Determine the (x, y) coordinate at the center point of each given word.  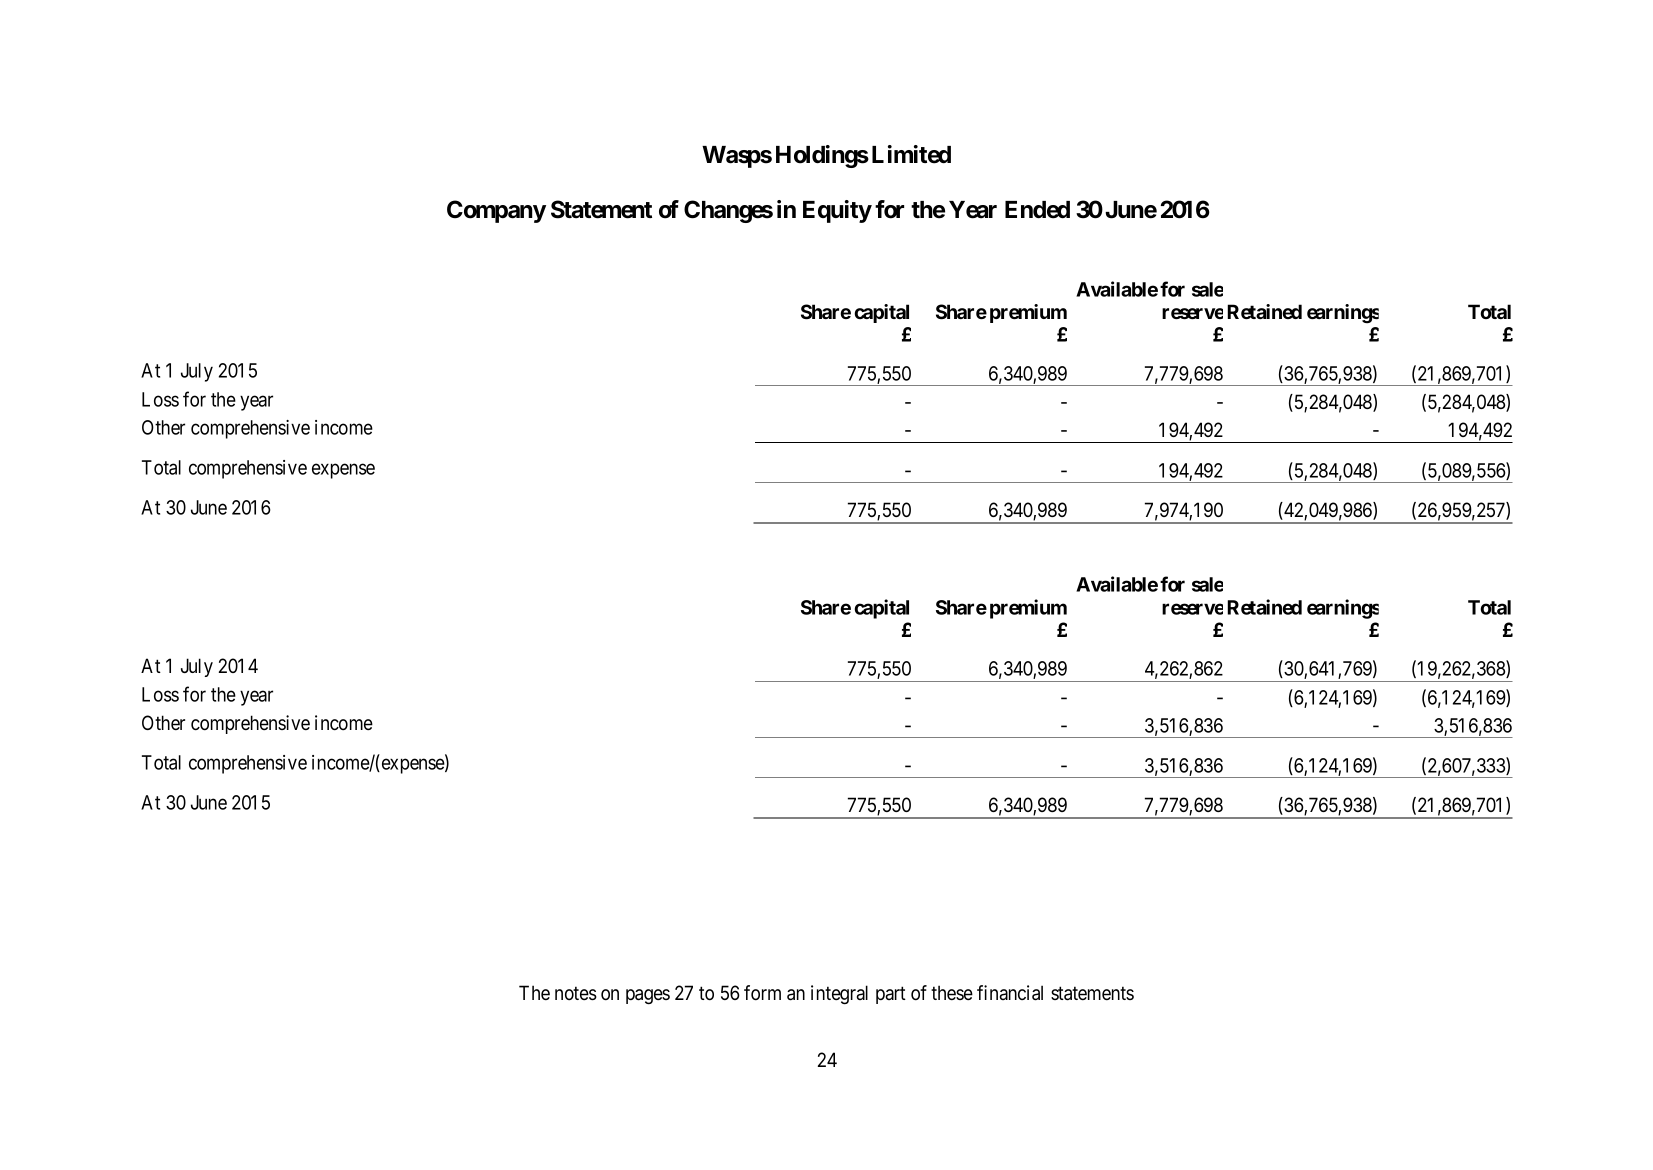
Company (496, 211)
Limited (911, 154)
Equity (837, 211)
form (762, 993)
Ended (1037, 210)
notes (576, 993)
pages (648, 997)
